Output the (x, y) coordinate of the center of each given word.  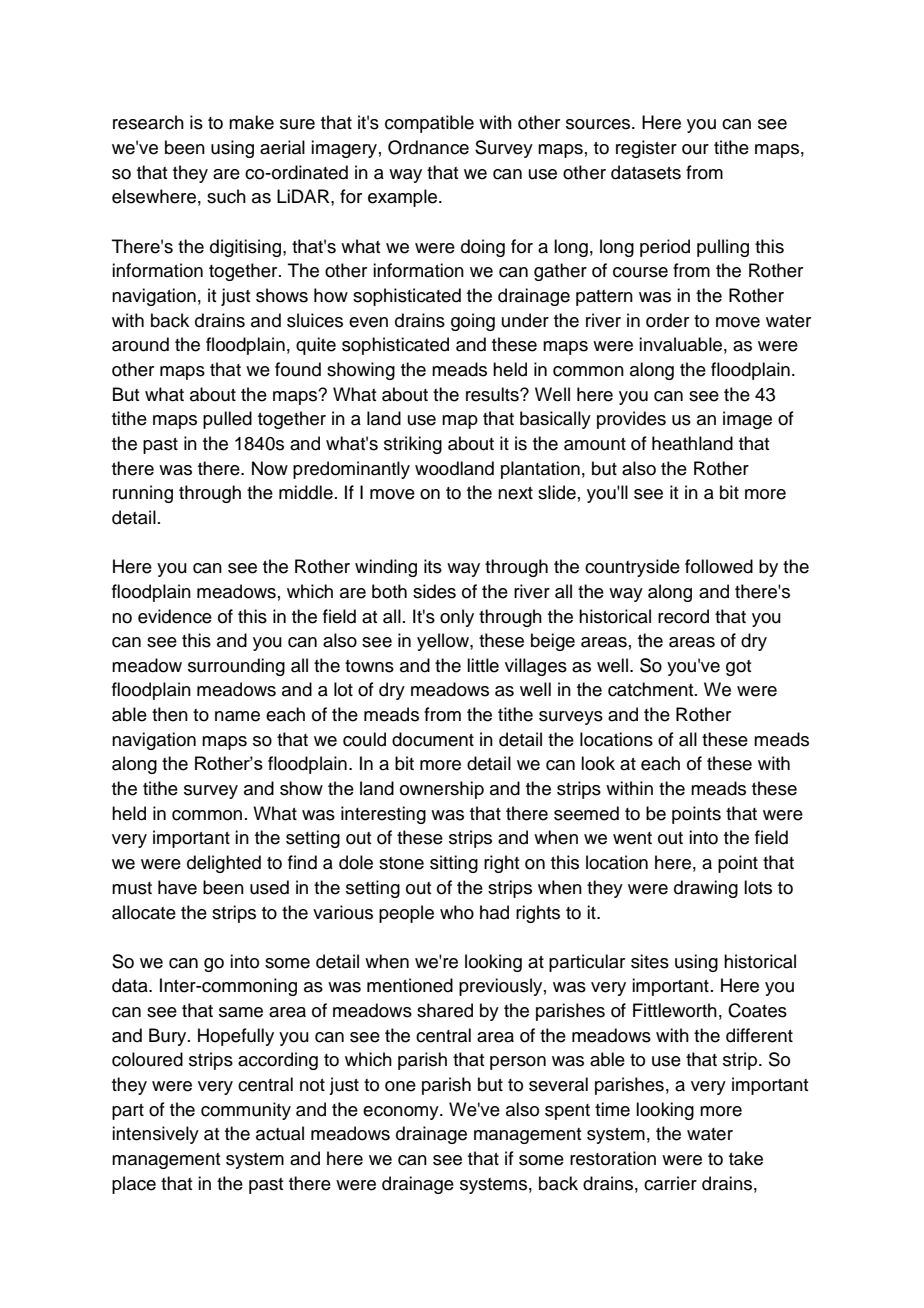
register (646, 149)
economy (402, 1113)
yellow (444, 642)
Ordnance (428, 147)
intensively (155, 1135)
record (683, 616)
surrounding (236, 667)
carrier (670, 1183)
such (226, 196)
